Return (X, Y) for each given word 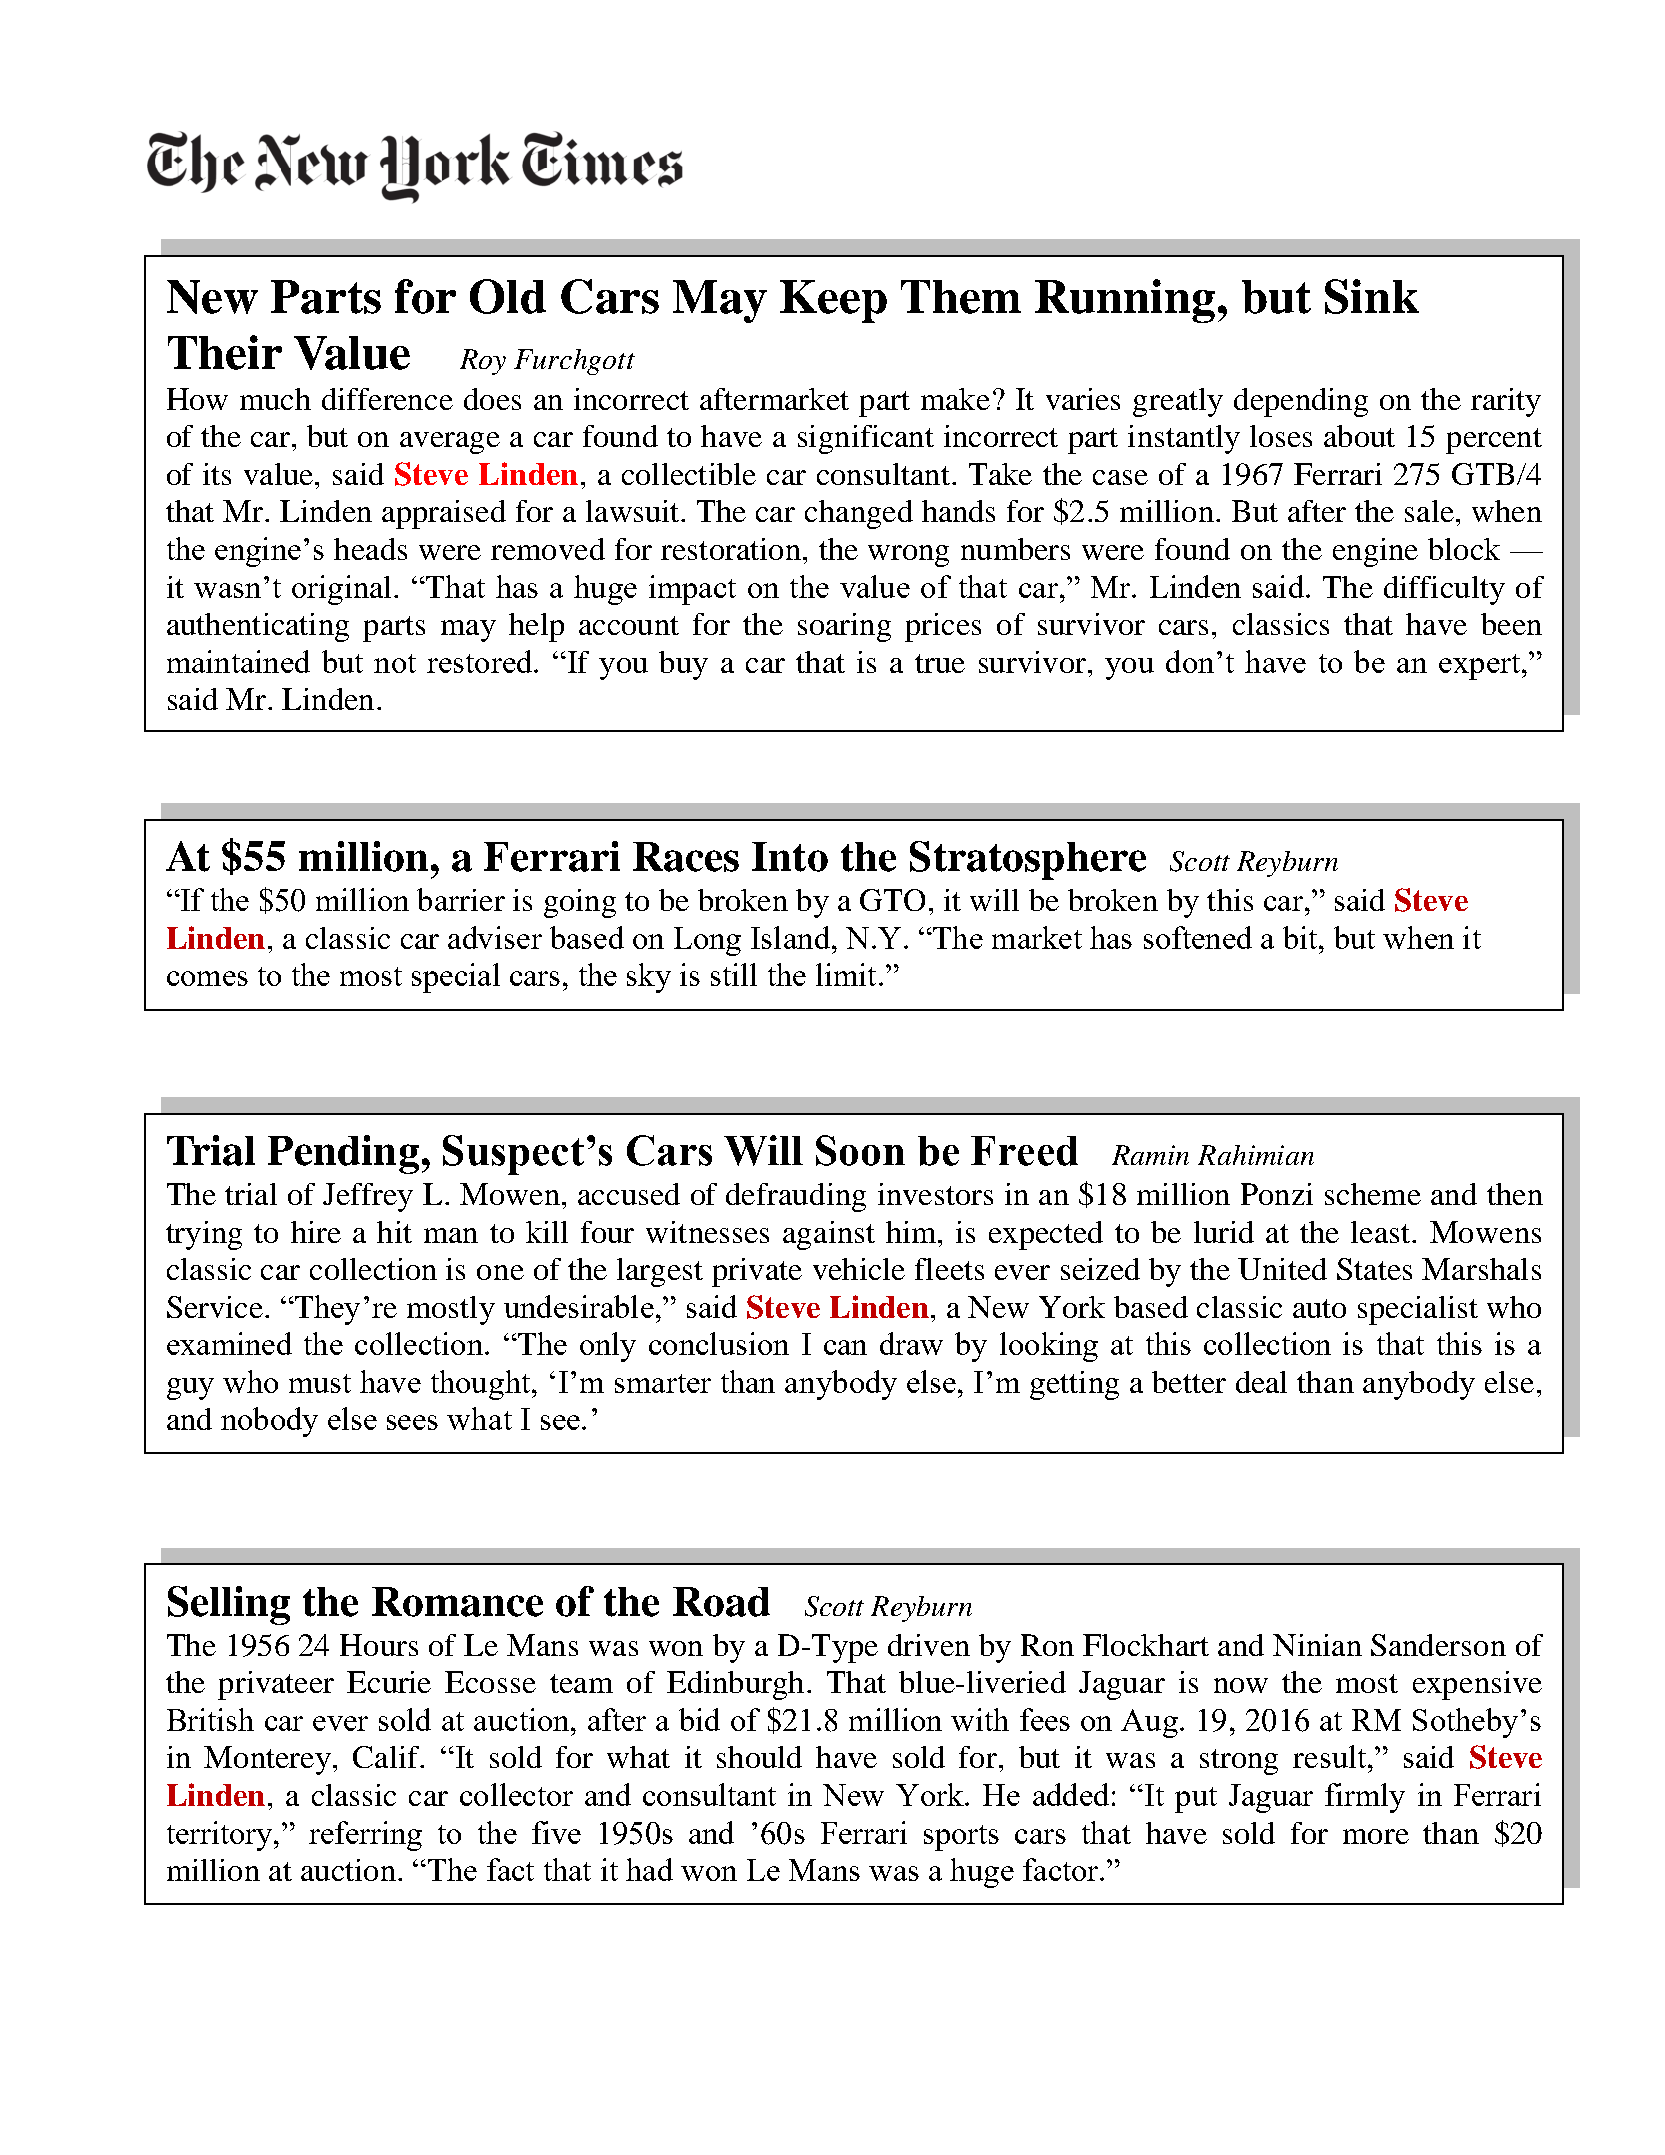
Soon (860, 1150)
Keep (833, 301)
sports (961, 1838)
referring (365, 1836)
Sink (1372, 296)
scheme (1373, 1194)
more (1376, 1836)
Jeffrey (368, 1197)
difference (387, 399)
